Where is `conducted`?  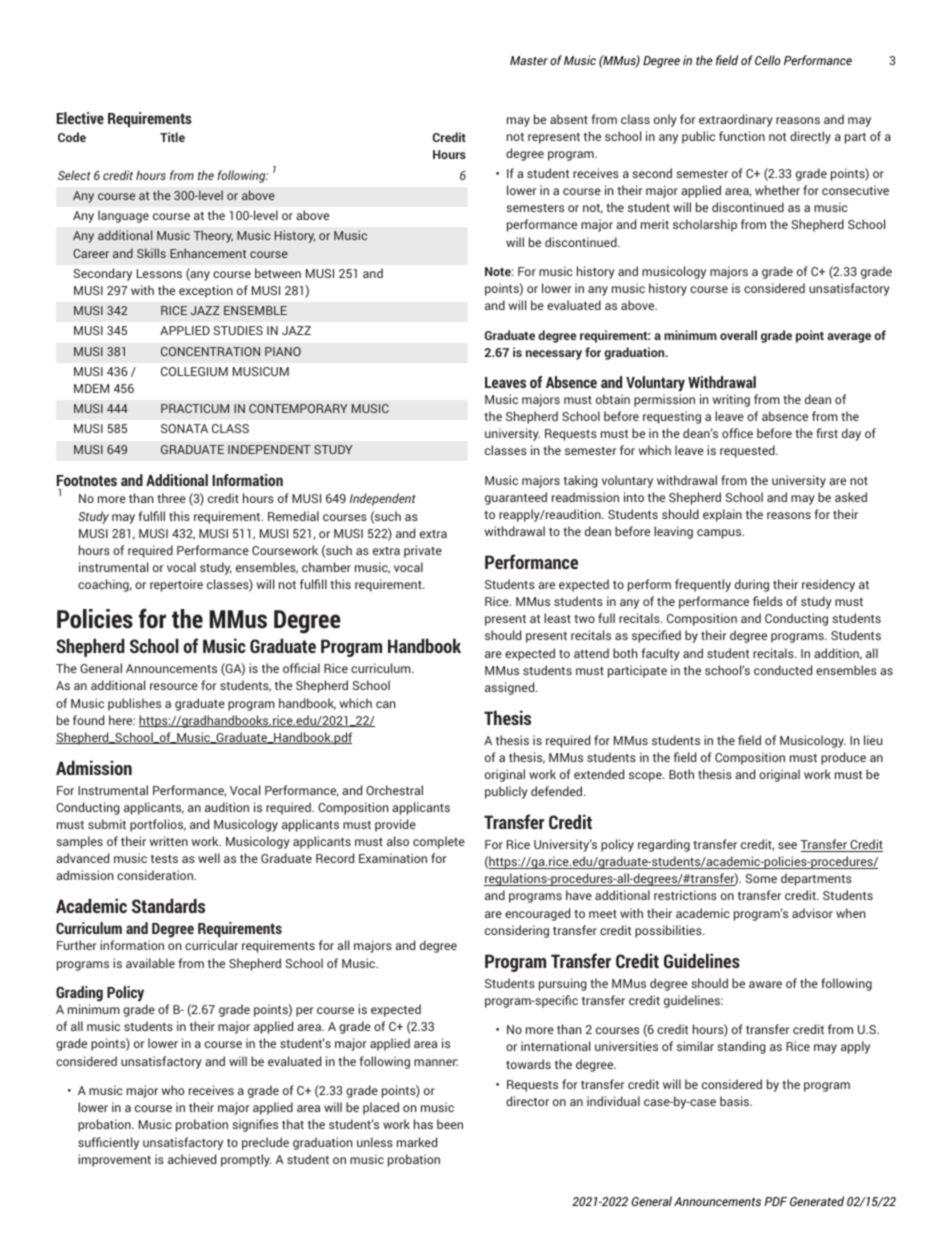
conducted is located at coordinates (783, 670).
